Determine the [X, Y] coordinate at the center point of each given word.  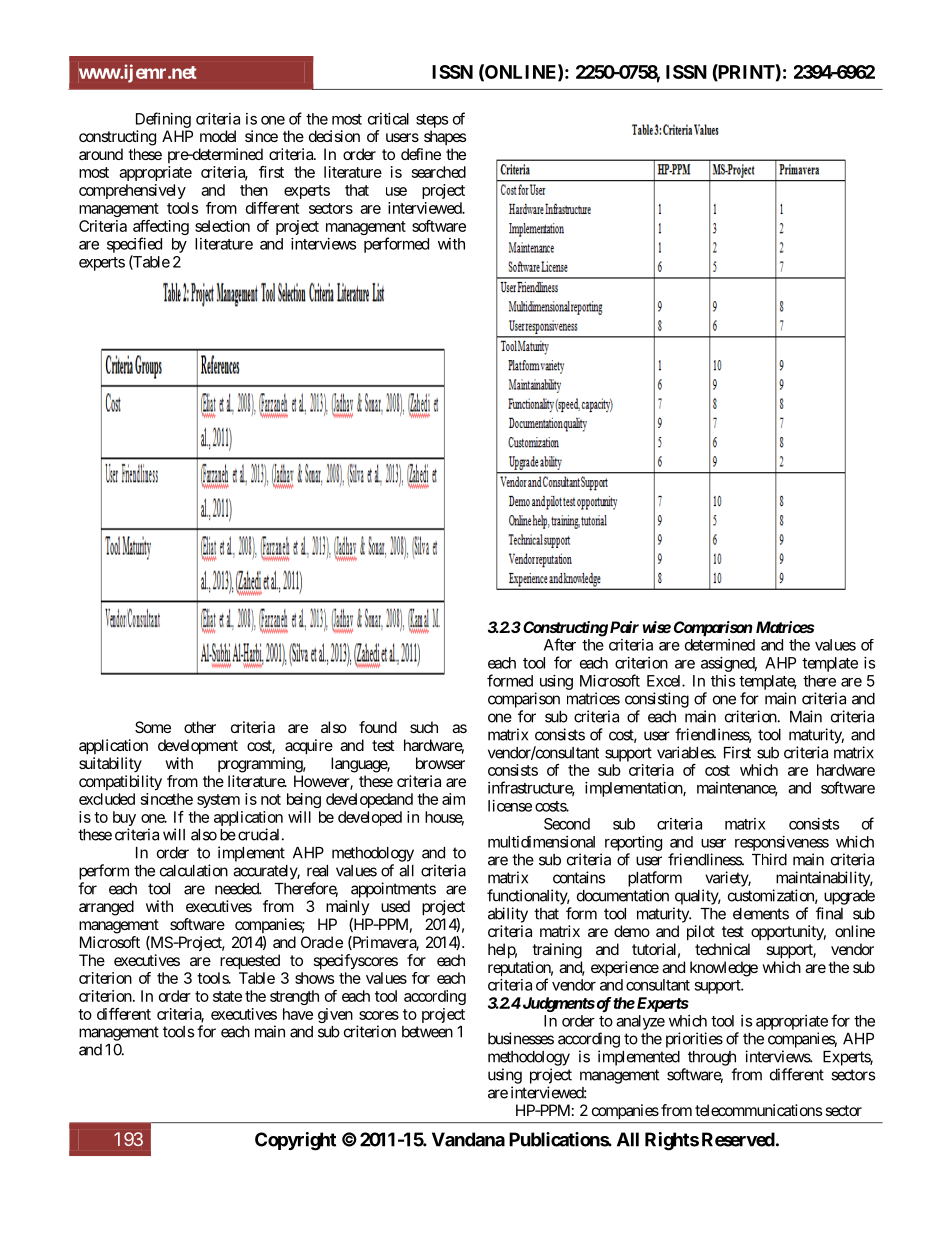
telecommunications [759, 1110]
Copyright [295, 1141]
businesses [521, 1038]
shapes [445, 137]
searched [439, 172]
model [218, 136]
